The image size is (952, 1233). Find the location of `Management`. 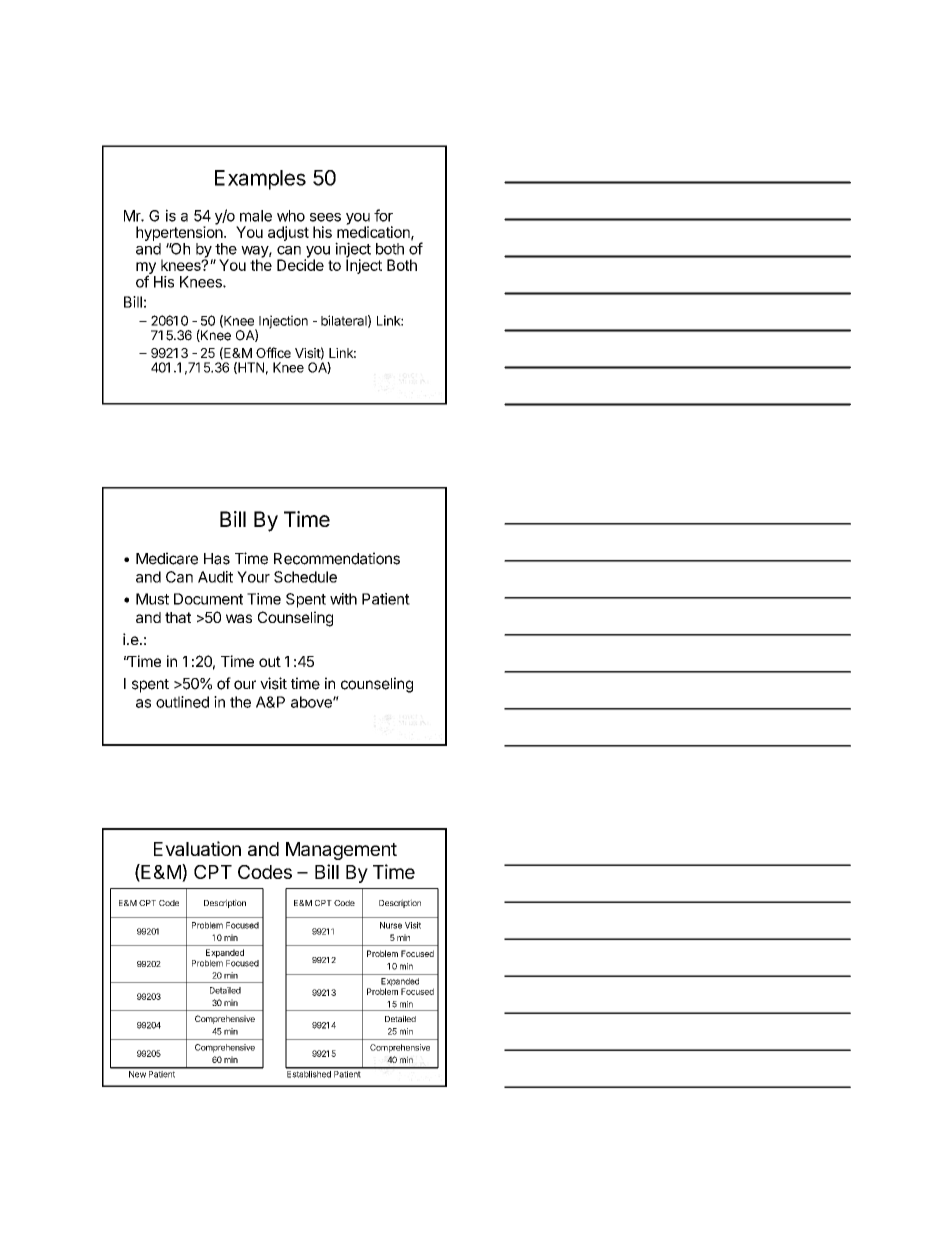

Management is located at coordinates (341, 851).
